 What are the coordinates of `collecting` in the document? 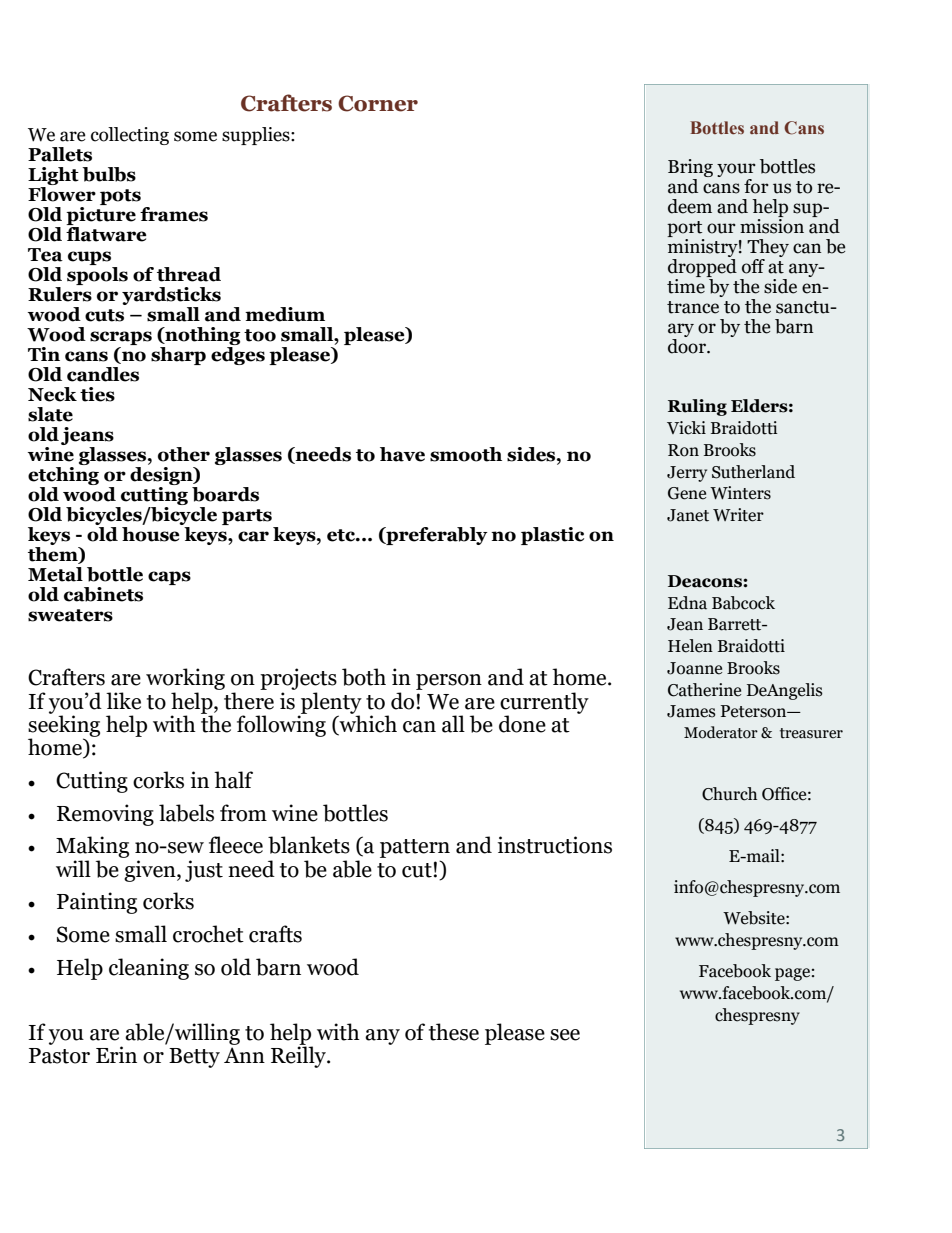 It's located at (130, 136).
